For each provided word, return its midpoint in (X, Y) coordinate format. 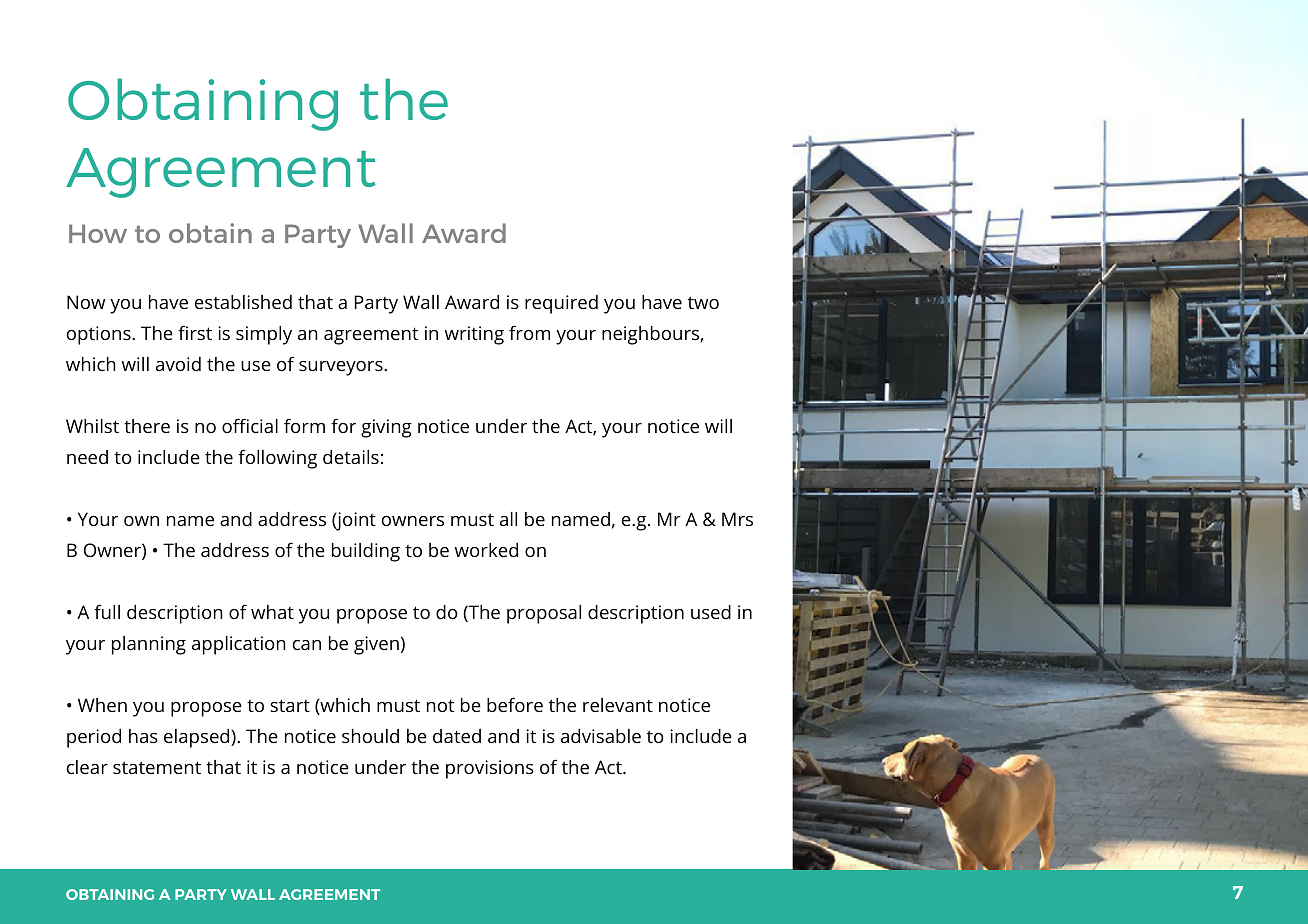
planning (149, 645)
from (529, 332)
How (98, 233)
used (711, 612)
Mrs (737, 519)
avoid (178, 364)
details (351, 457)
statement (157, 767)
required (561, 304)
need (87, 457)
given (376, 645)
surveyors (342, 368)
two (703, 302)
